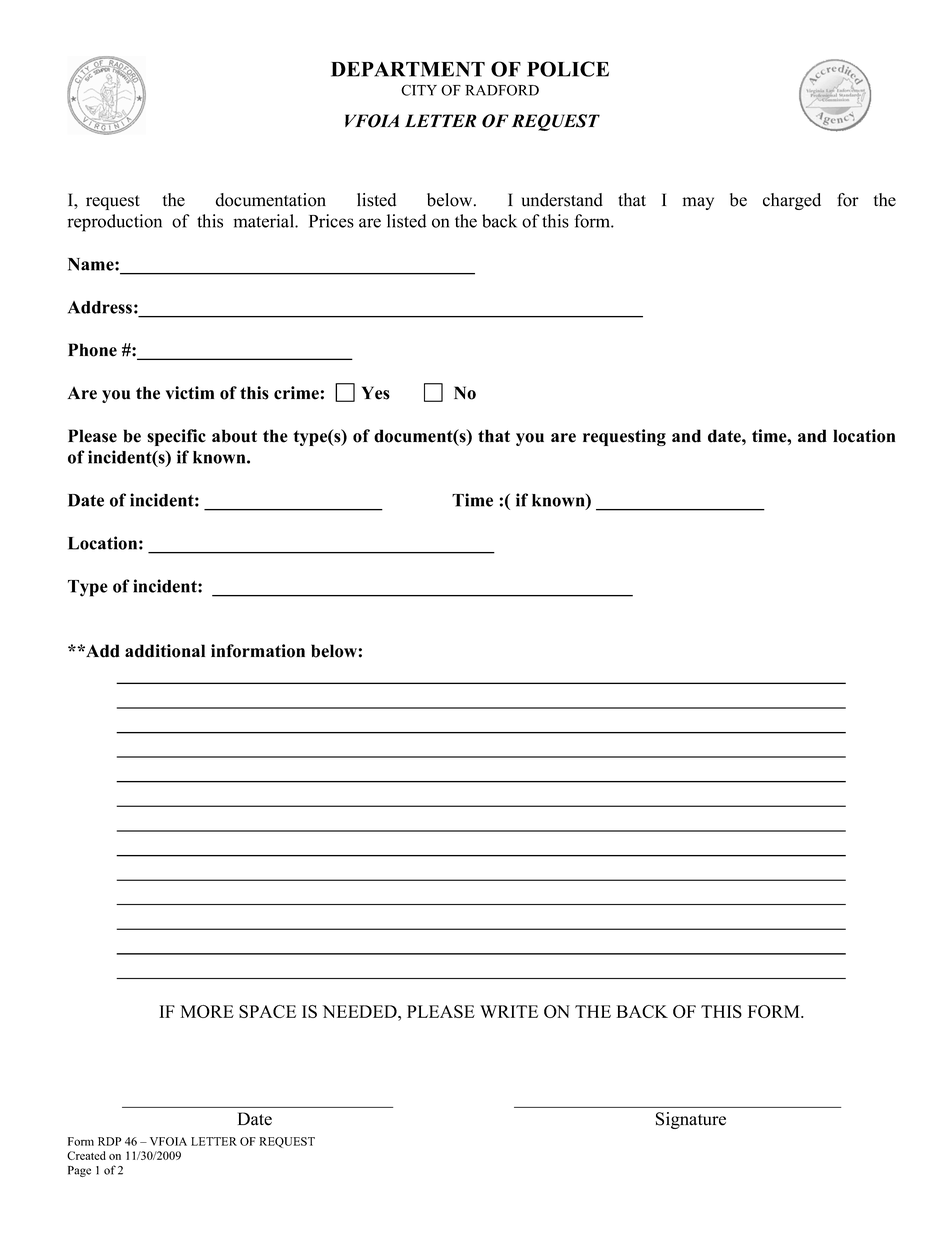  Describe the element at coordinates (419, 90) in the document. I see `CITY` at that location.
